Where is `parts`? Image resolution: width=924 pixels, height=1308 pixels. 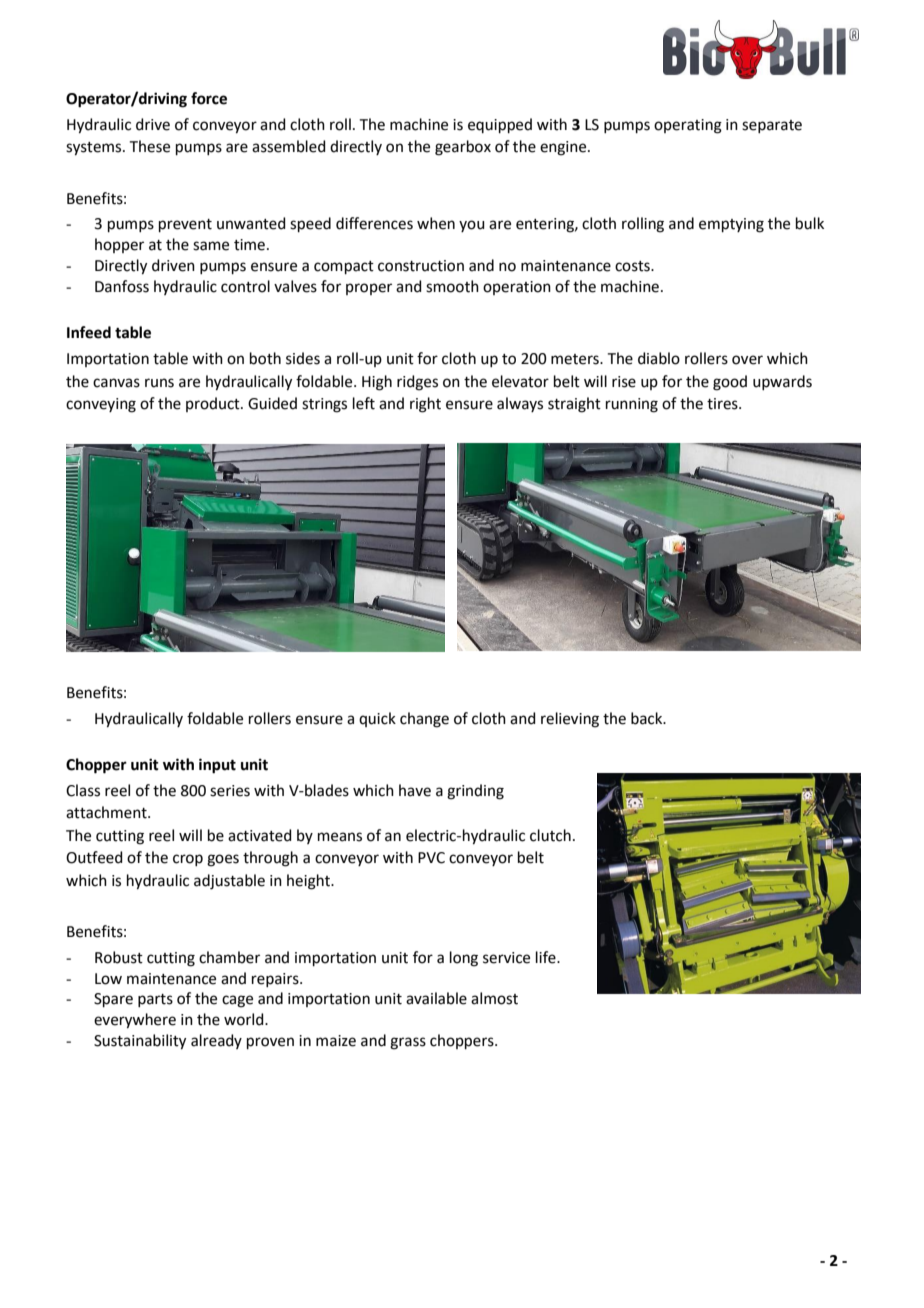
parts is located at coordinates (155, 1000).
